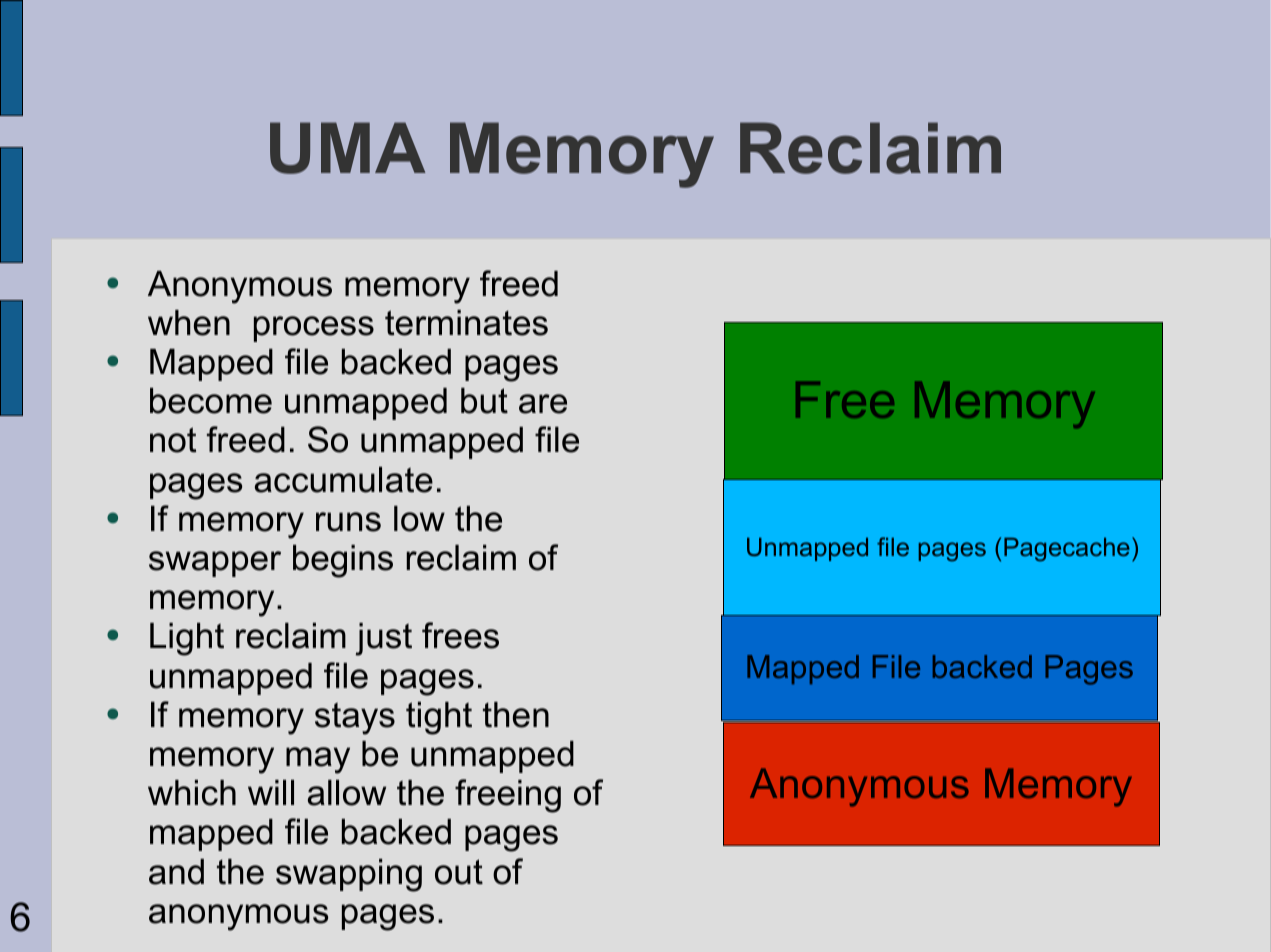 This page has width=1271, height=952. What do you see at coordinates (211, 401) in the page?
I see `become` at bounding box center [211, 401].
